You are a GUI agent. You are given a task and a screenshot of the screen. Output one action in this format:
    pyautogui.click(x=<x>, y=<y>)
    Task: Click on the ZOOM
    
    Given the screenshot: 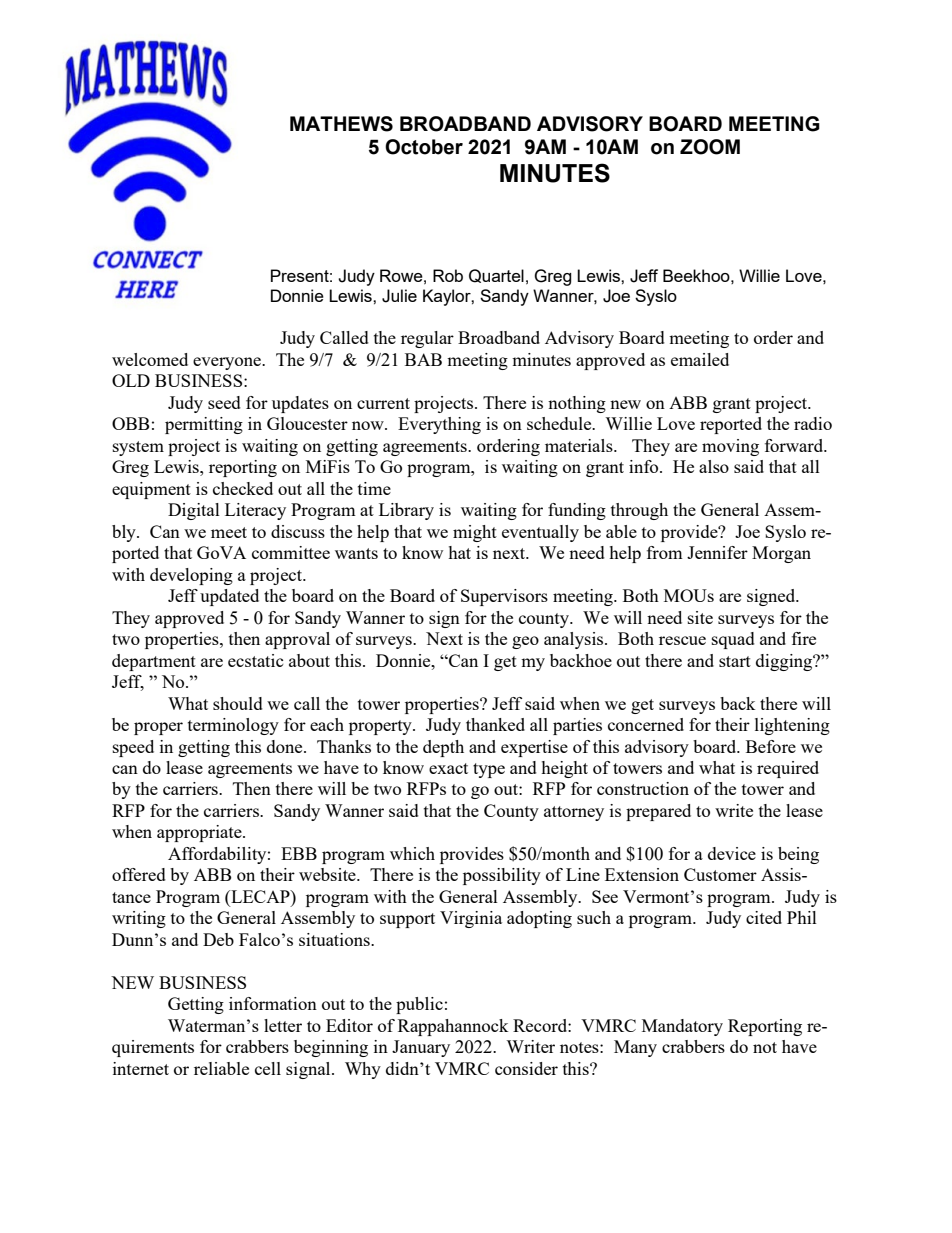 What is the action you would take?
    pyautogui.click(x=710, y=147)
